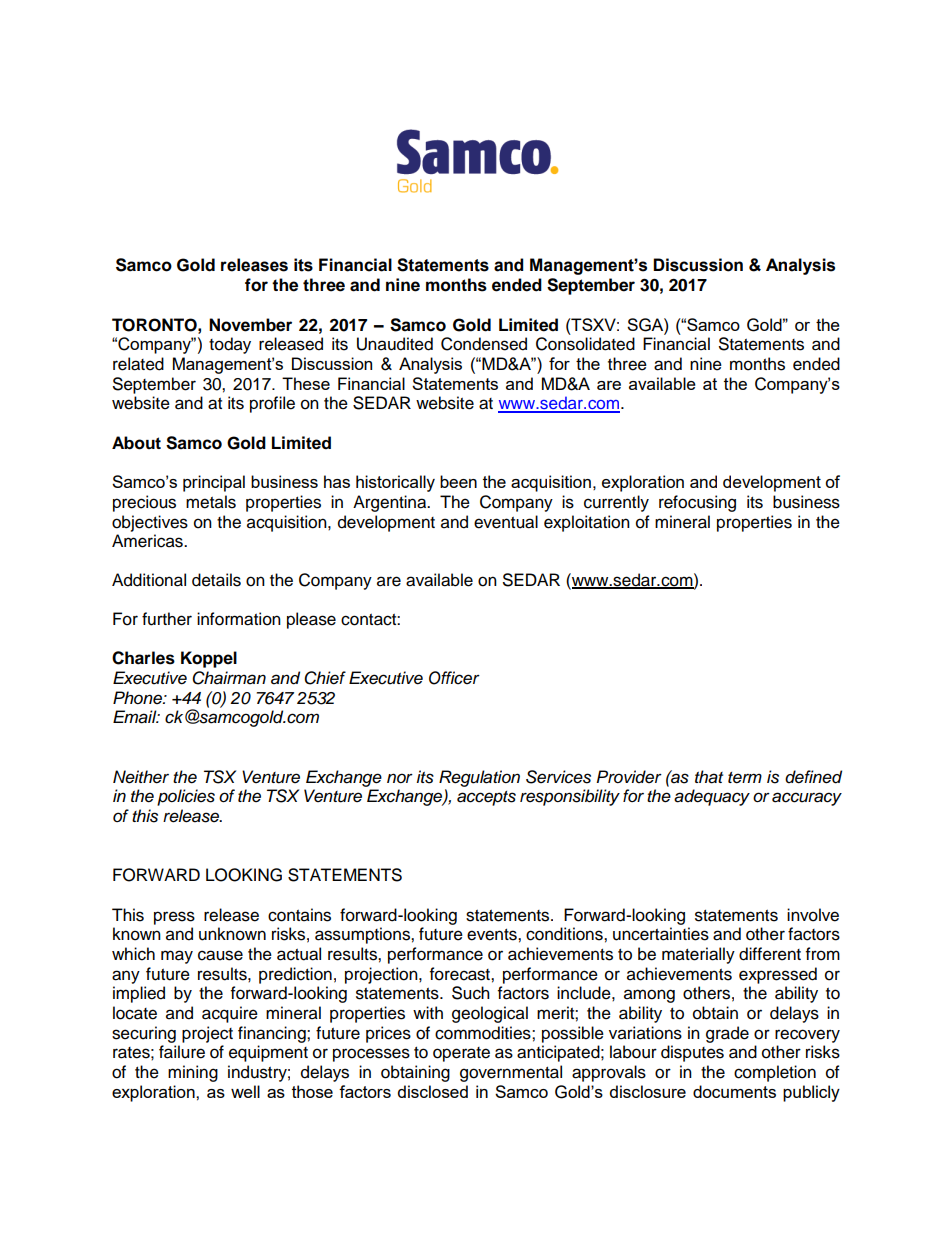 The height and width of the page is (1233, 952). I want to click on eventual, so click(506, 522).
